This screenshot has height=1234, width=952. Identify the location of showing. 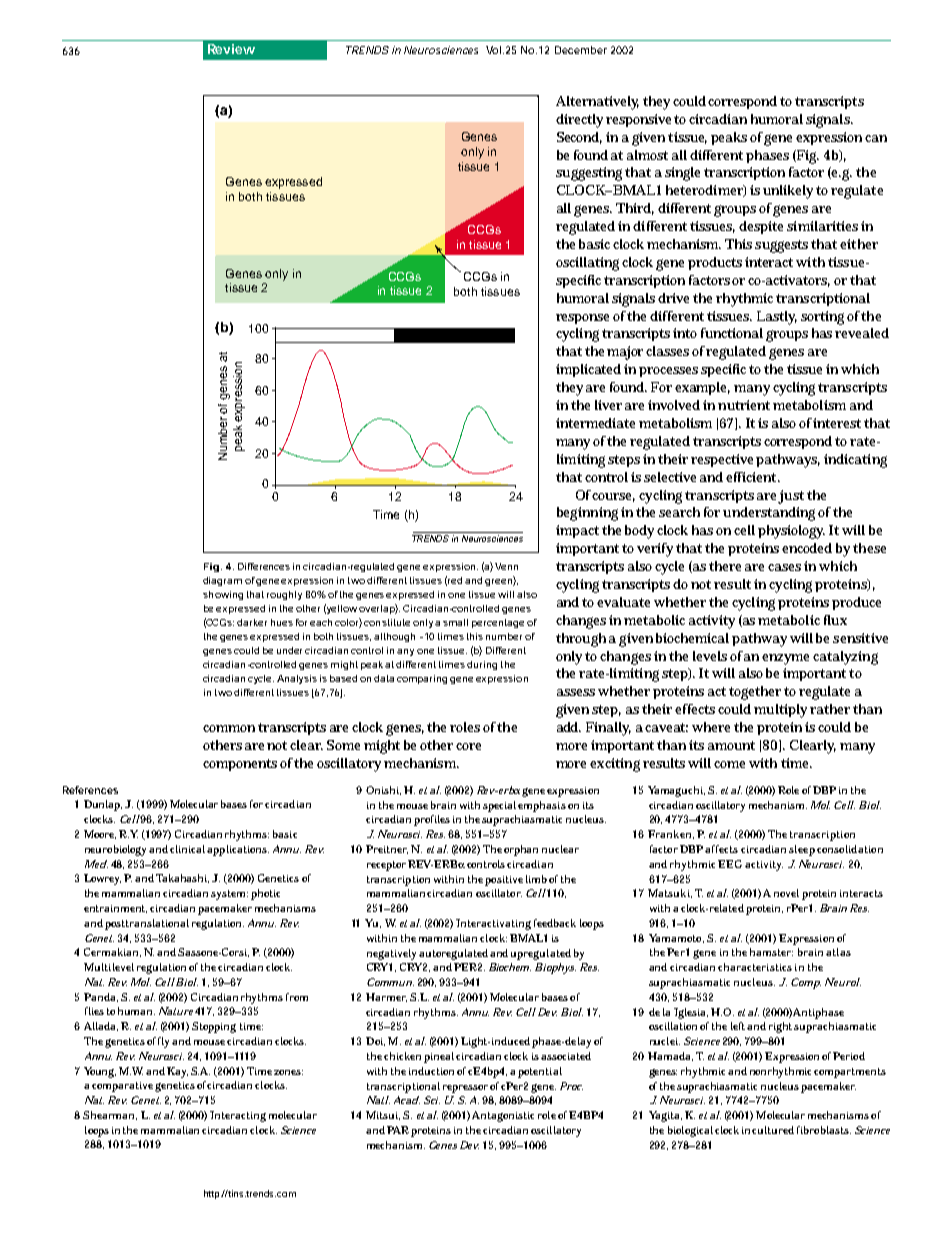
(223, 595).
